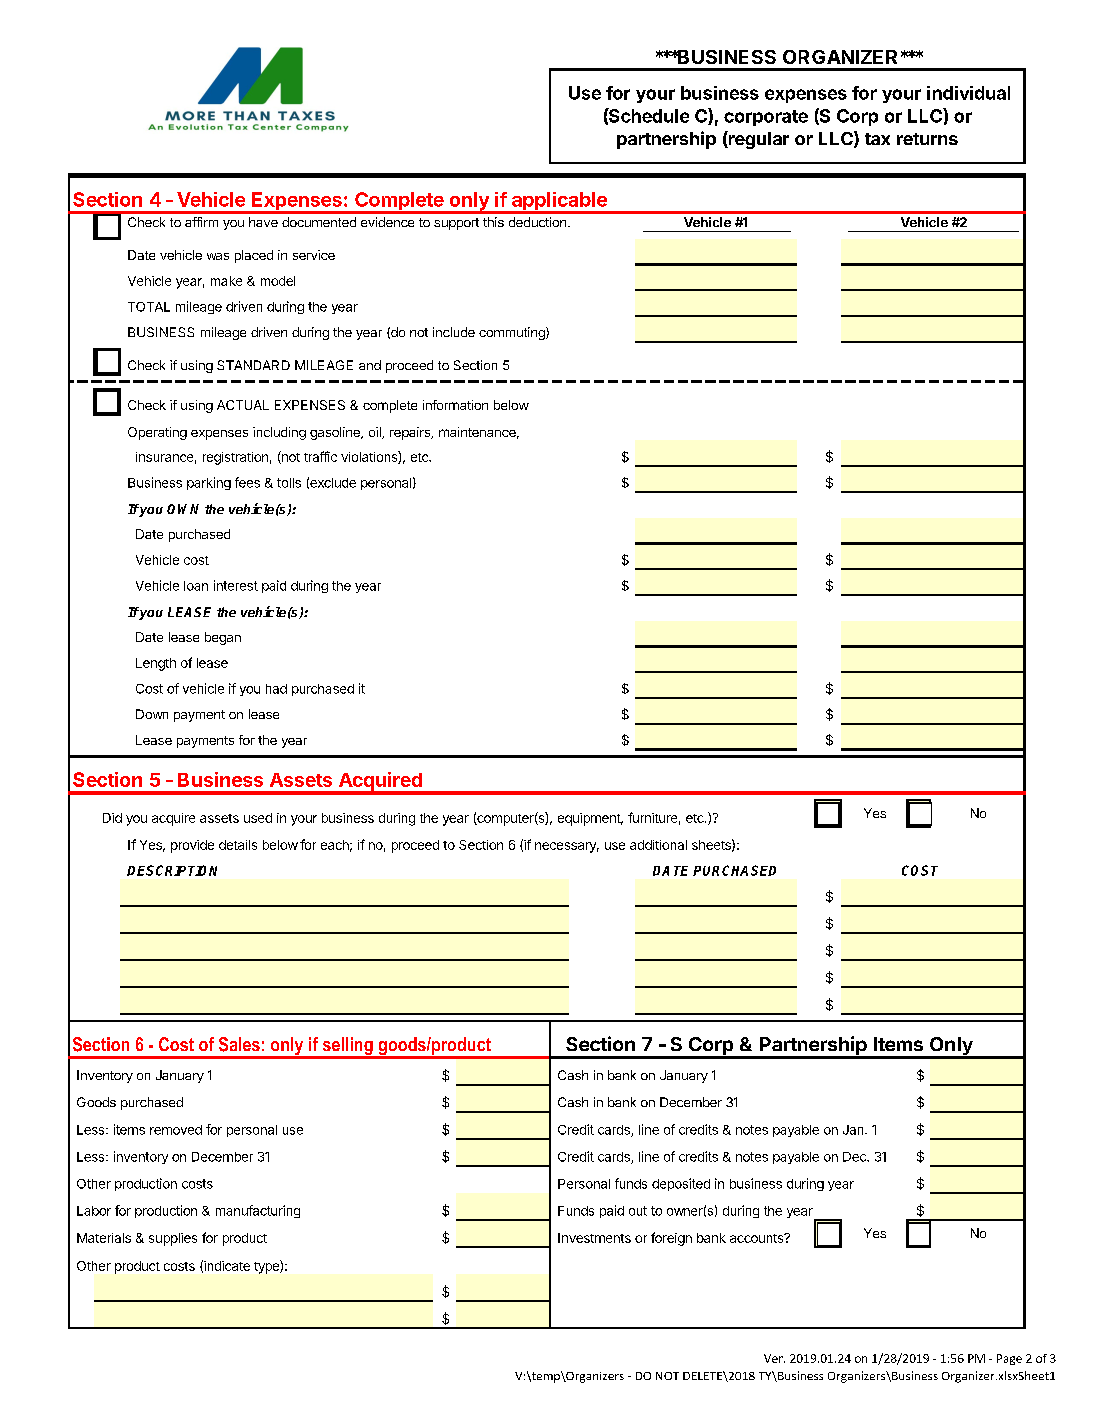 Image resolution: width=1095 pixels, height=1417 pixels. Describe the element at coordinates (559, 202) in the screenshot. I see `applicable` at that location.
